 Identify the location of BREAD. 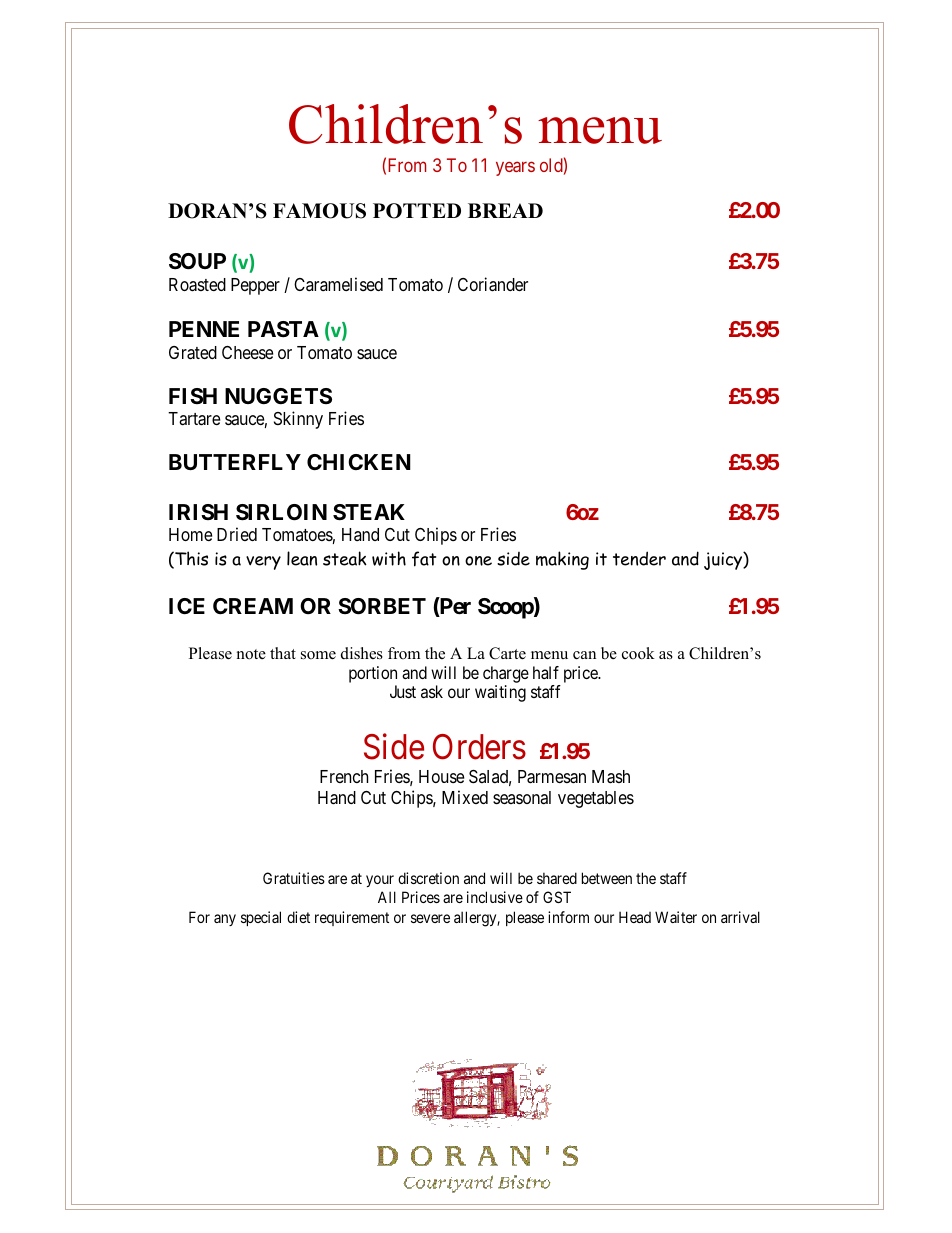
(505, 210).
